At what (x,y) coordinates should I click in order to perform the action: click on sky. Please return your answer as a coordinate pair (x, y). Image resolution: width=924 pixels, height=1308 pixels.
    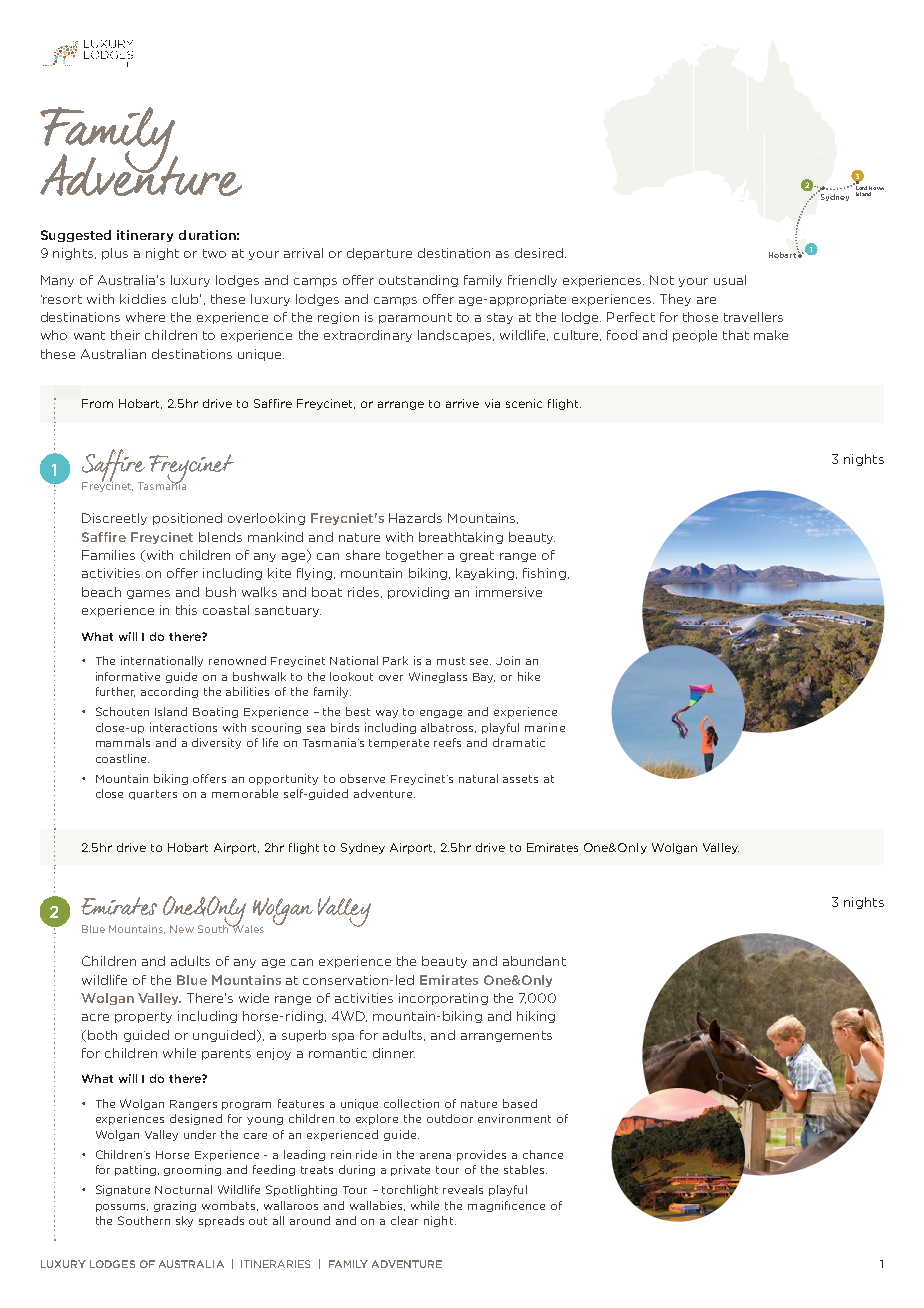
    Looking at the image, I should click on (184, 1221).
